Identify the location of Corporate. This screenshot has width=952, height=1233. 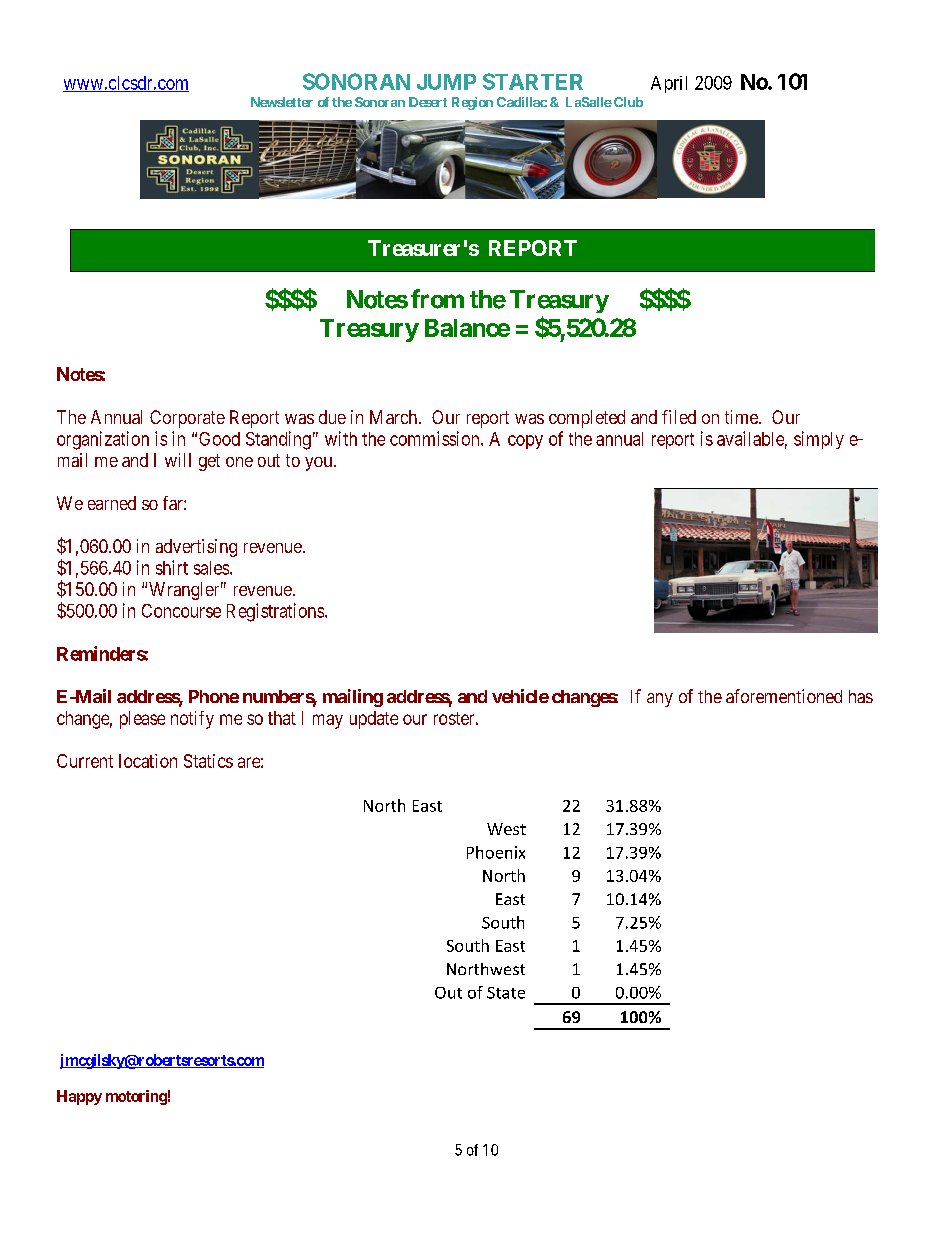
(187, 419).
